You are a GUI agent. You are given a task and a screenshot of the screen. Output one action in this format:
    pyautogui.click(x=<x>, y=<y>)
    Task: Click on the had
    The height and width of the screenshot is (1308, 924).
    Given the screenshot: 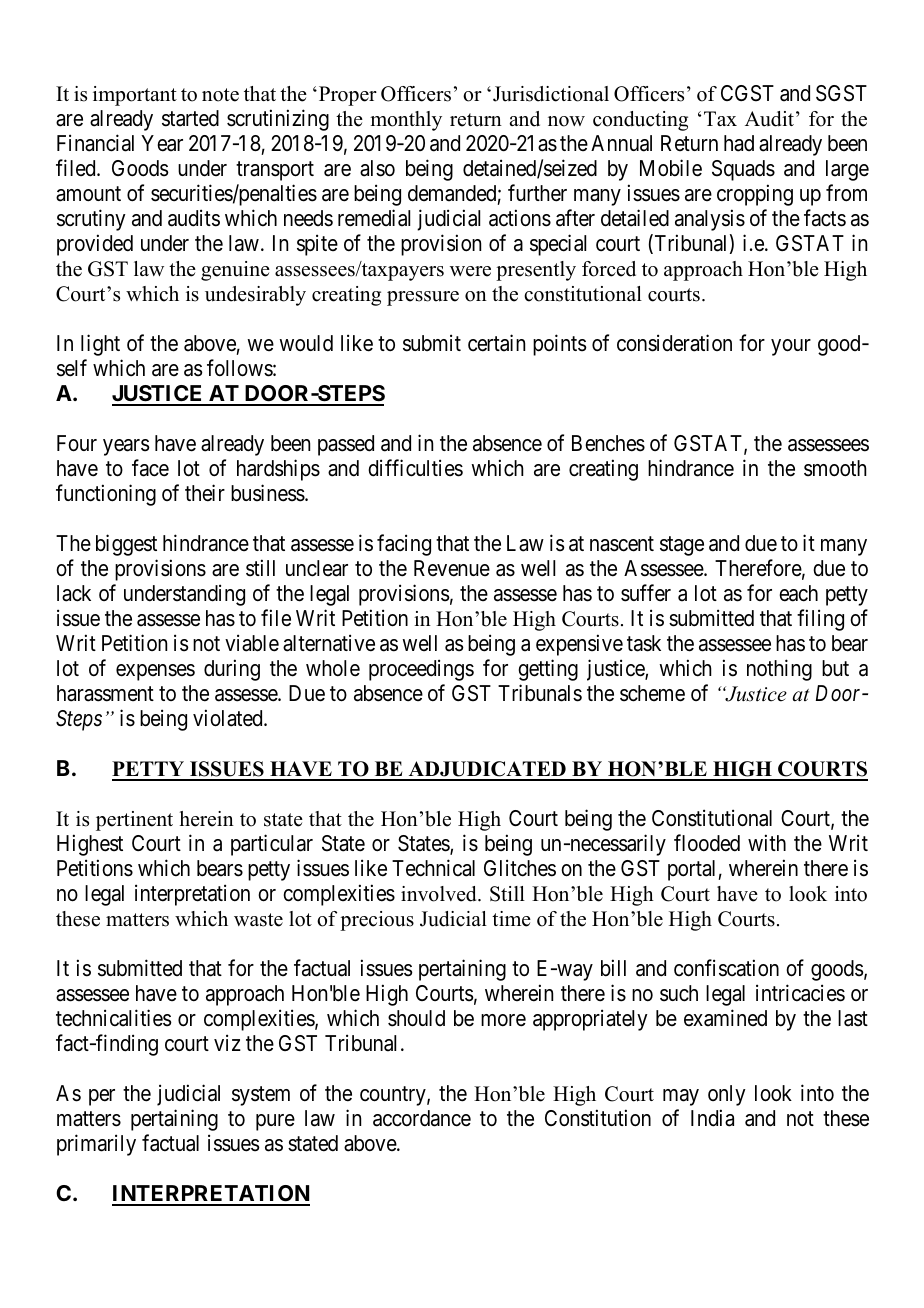 What is the action you would take?
    pyautogui.click(x=739, y=143)
